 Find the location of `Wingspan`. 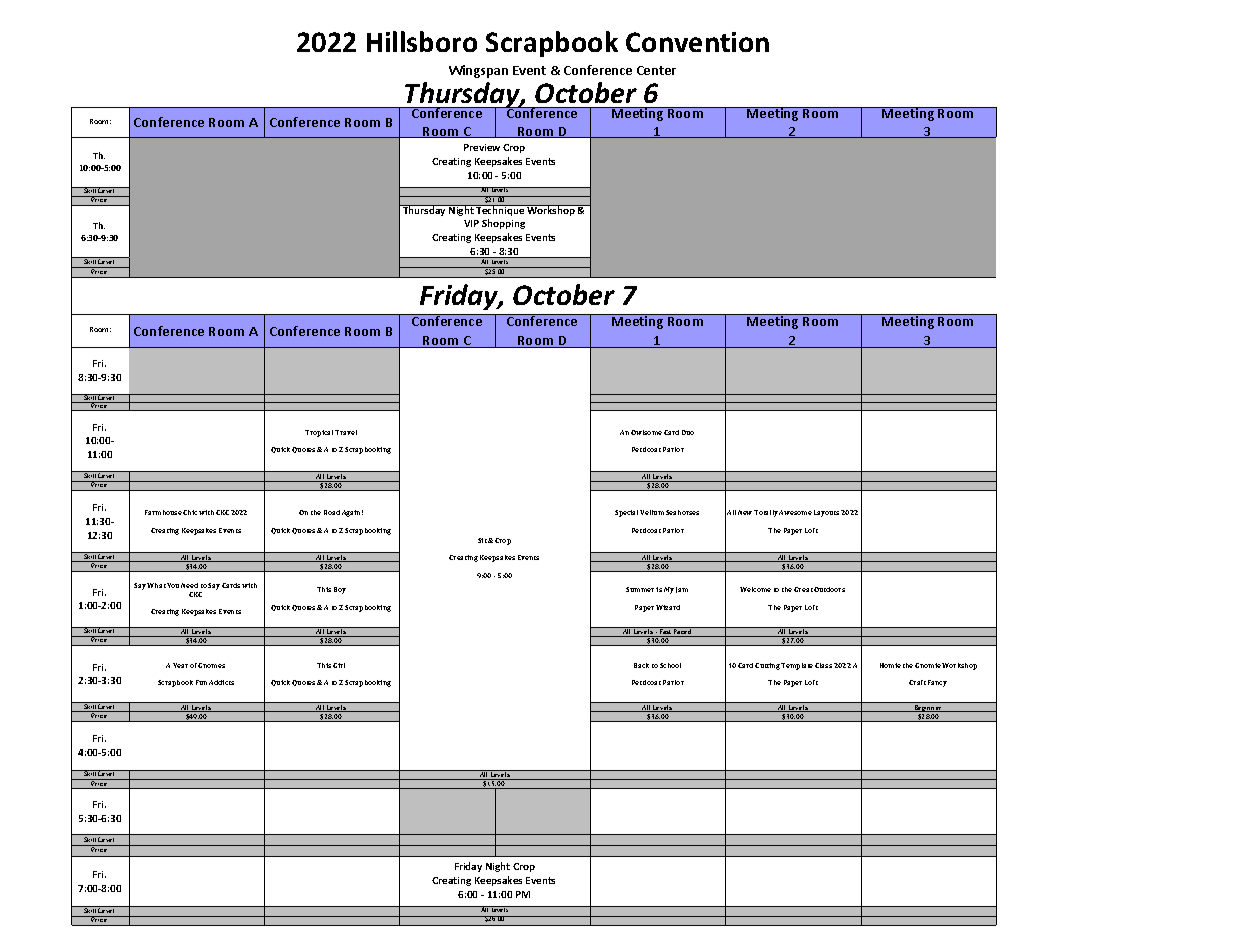

Wingspan is located at coordinates (478, 71).
